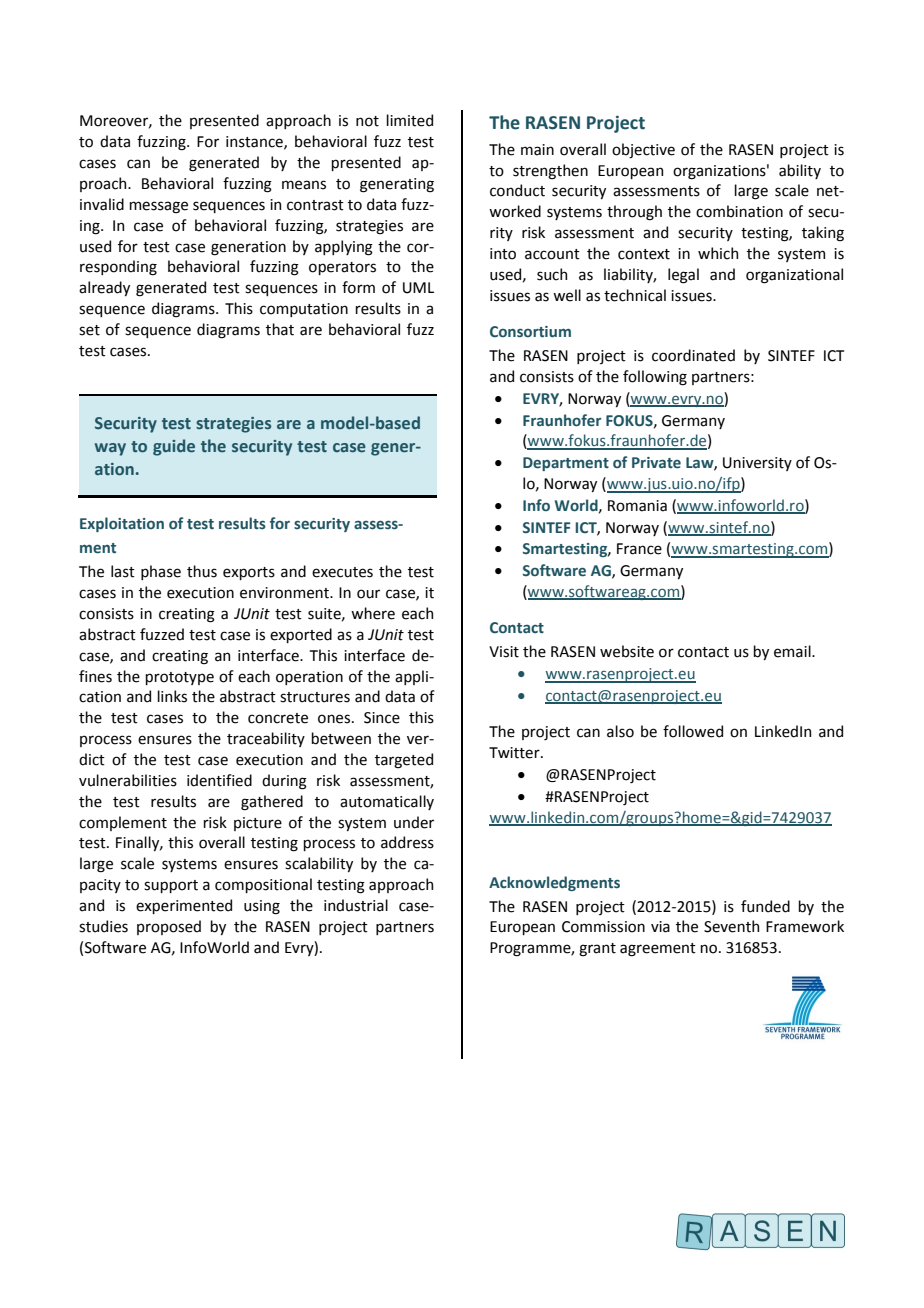 The width and height of the screenshot is (924, 1308). What do you see at coordinates (409, 120) in the screenshot?
I see `limited` at bounding box center [409, 120].
